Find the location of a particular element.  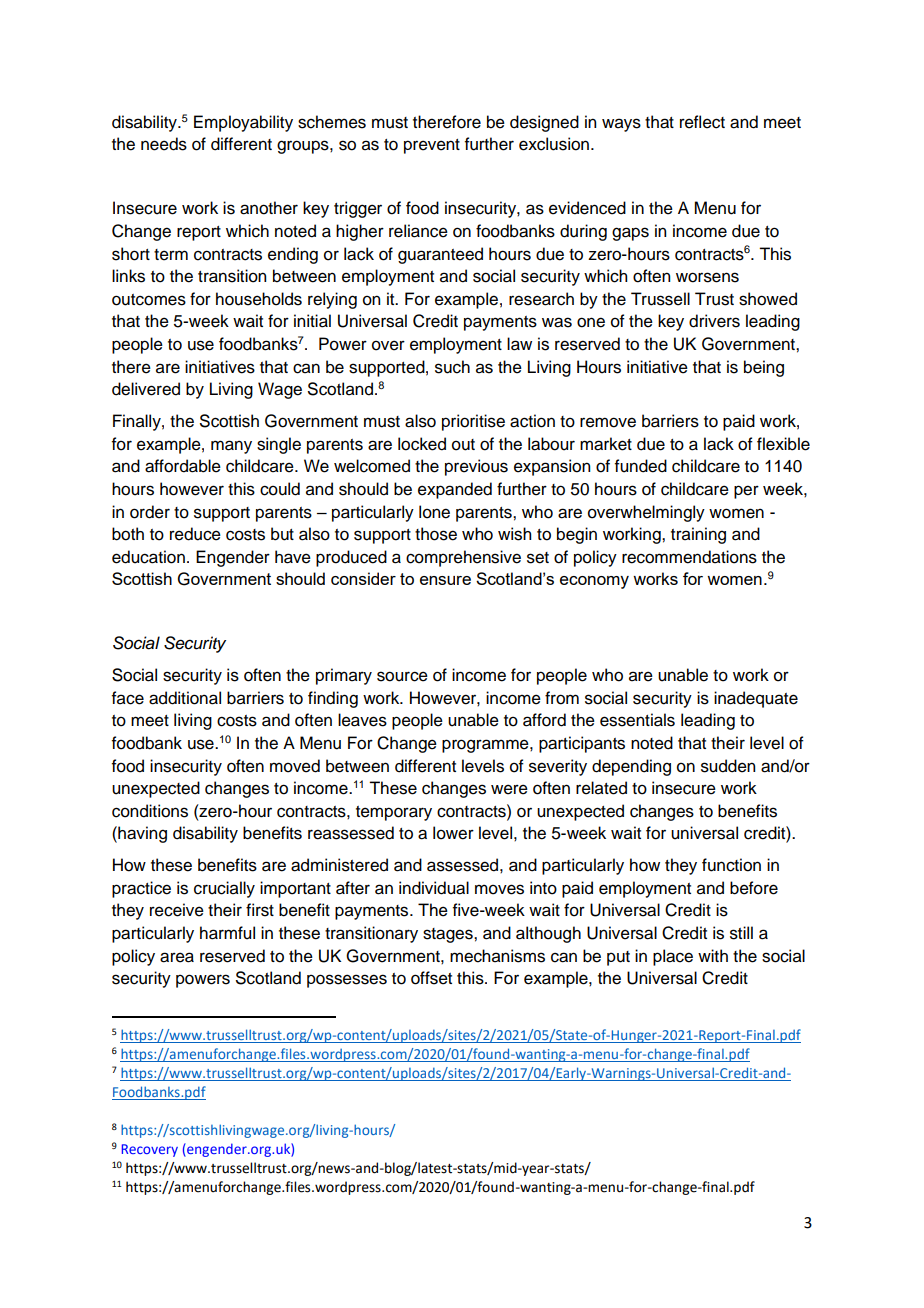

stages is located at coordinates (449, 935).
